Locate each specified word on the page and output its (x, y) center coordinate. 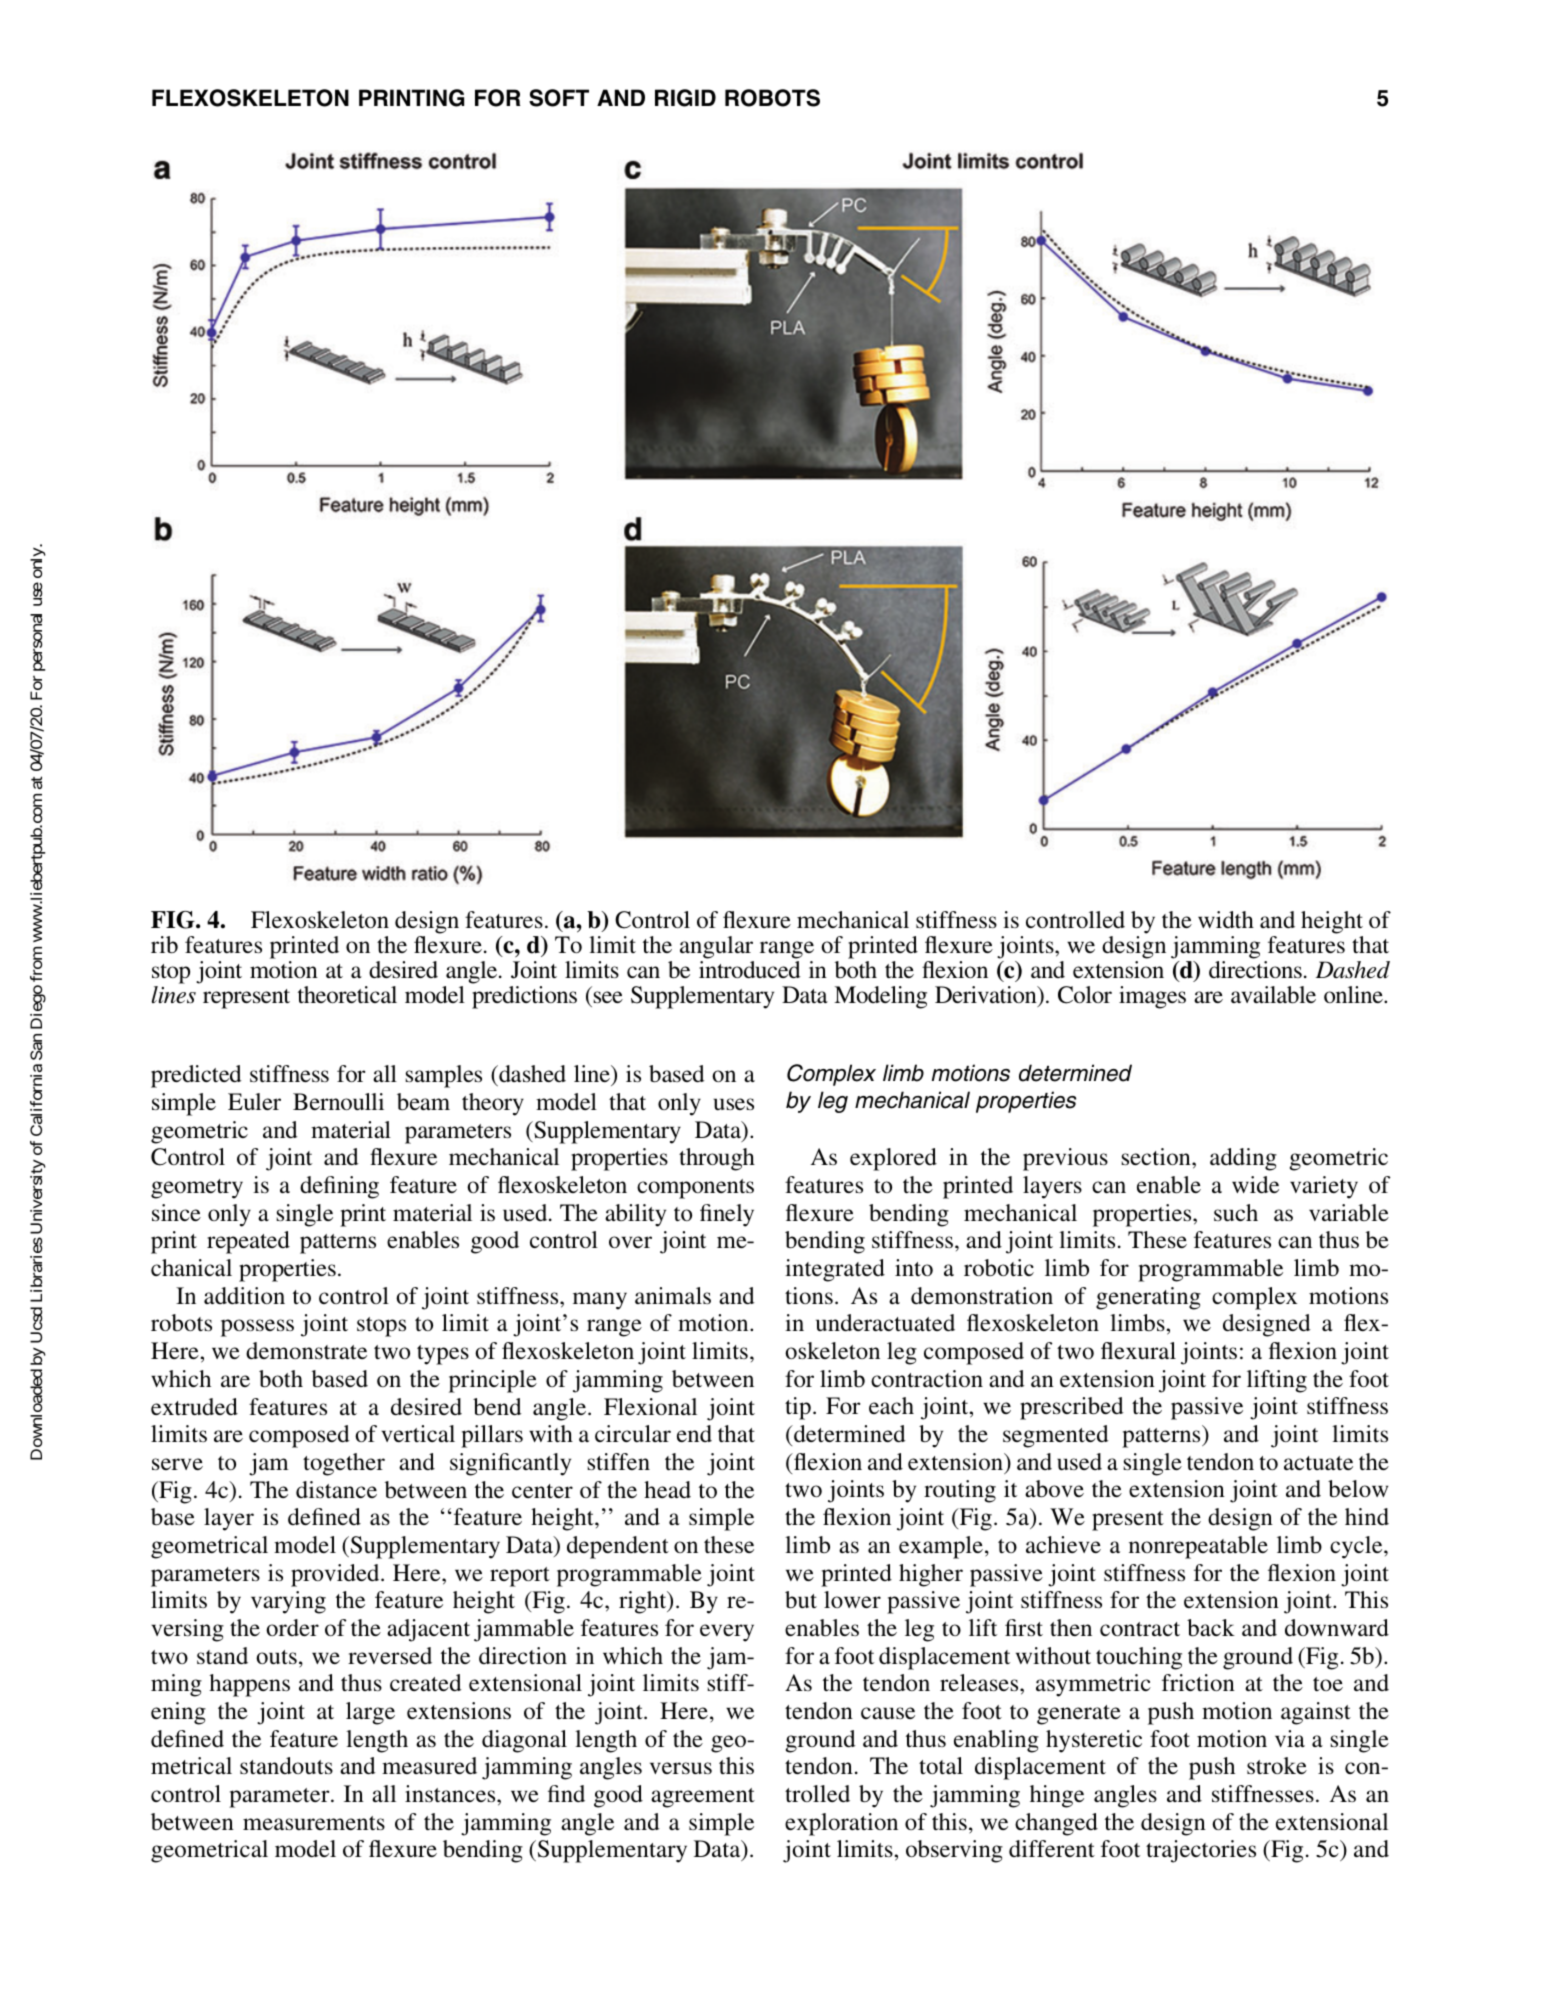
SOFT (559, 98)
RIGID (685, 98)
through (717, 1159)
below (1358, 1488)
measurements (314, 1823)
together (344, 1464)
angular (717, 949)
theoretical (347, 994)
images (1152, 997)
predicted (196, 1076)
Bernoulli (338, 1101)
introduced (750, 969)
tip (798, 1408)
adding (1243, 1159)
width (1226, 919)
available (1273, 995)
